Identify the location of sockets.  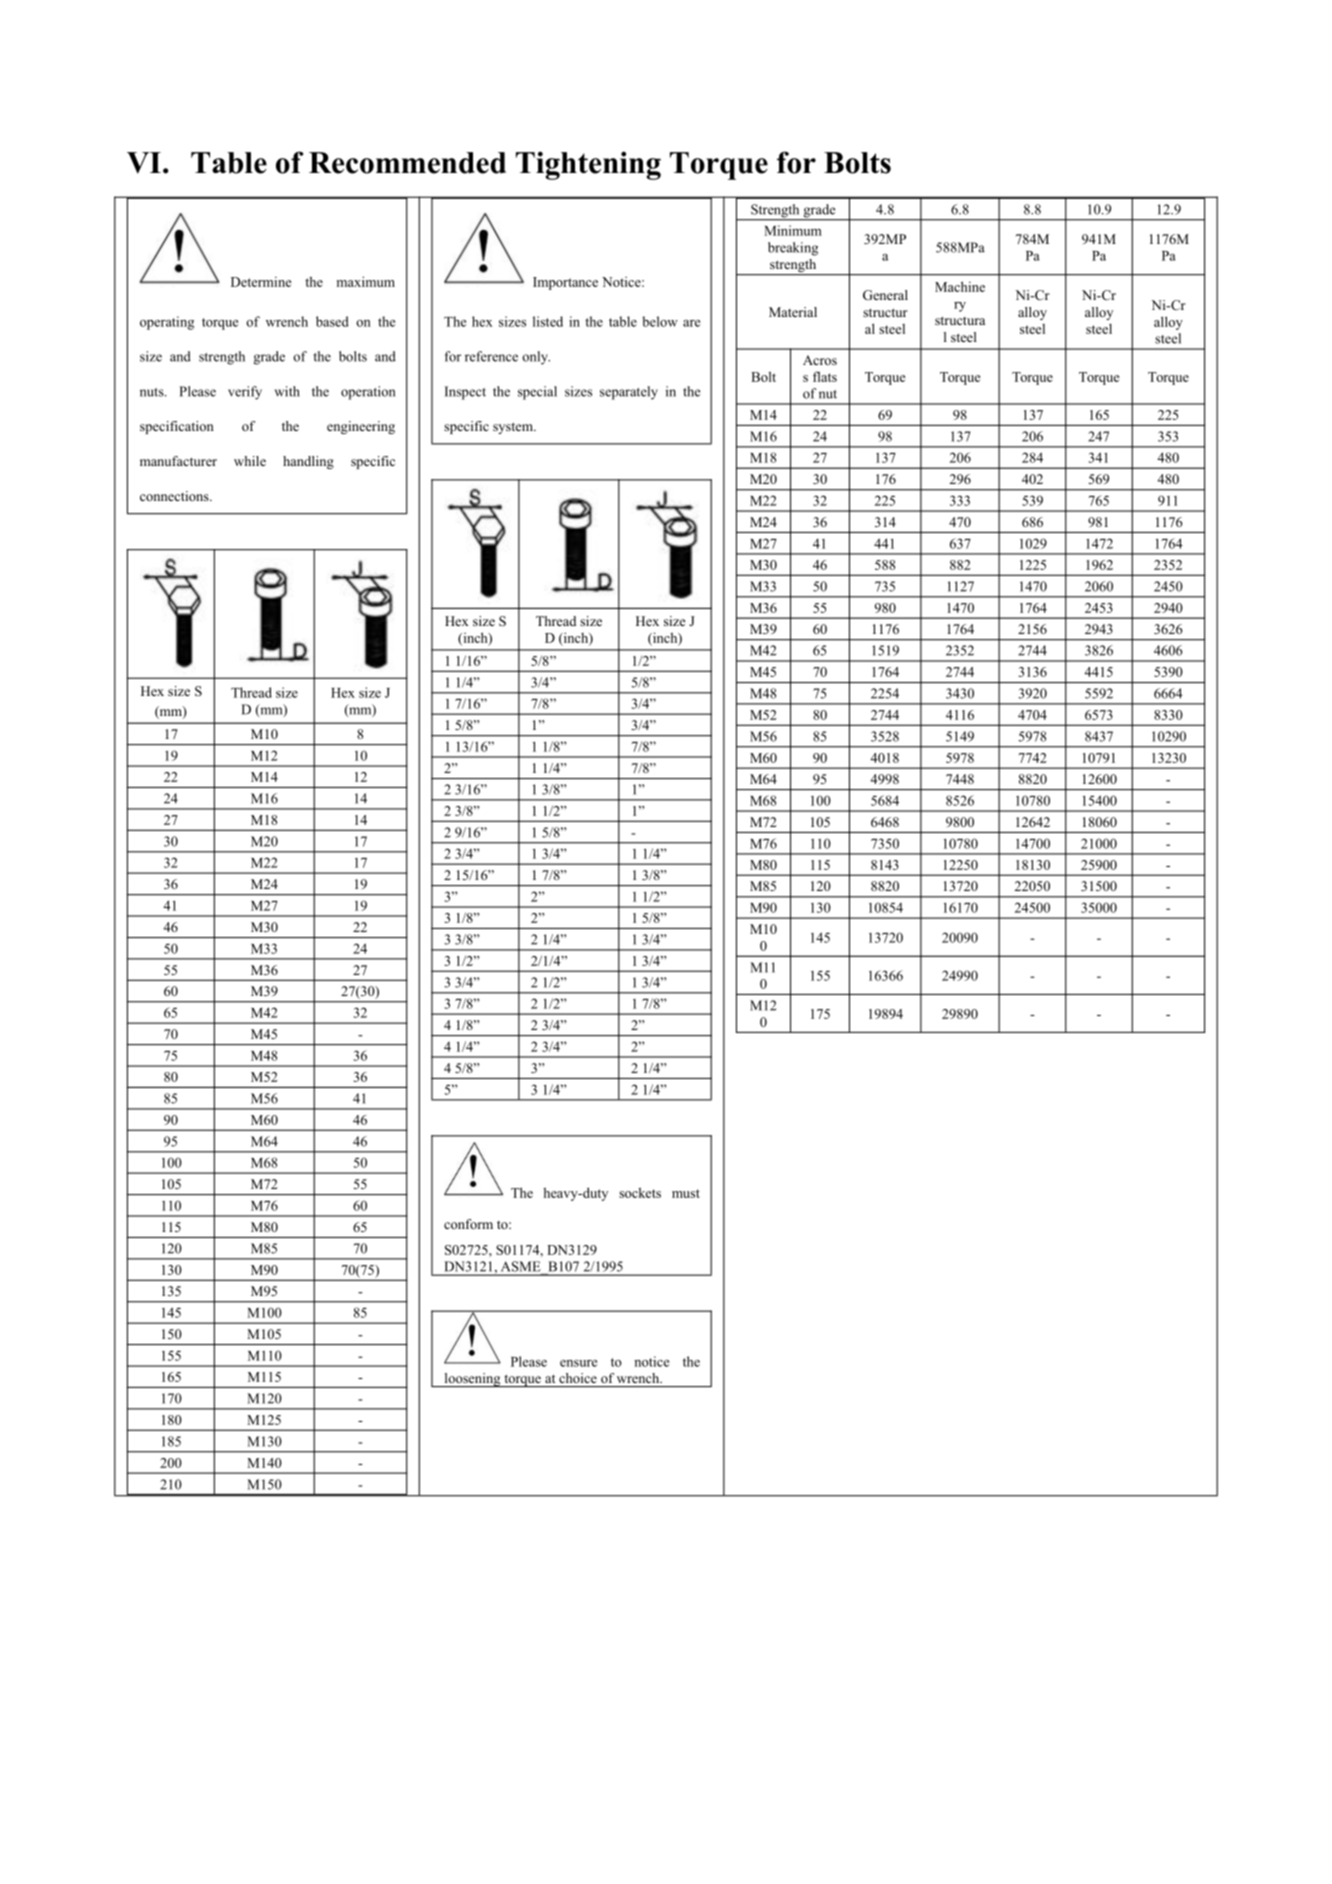
(640, 1192).
